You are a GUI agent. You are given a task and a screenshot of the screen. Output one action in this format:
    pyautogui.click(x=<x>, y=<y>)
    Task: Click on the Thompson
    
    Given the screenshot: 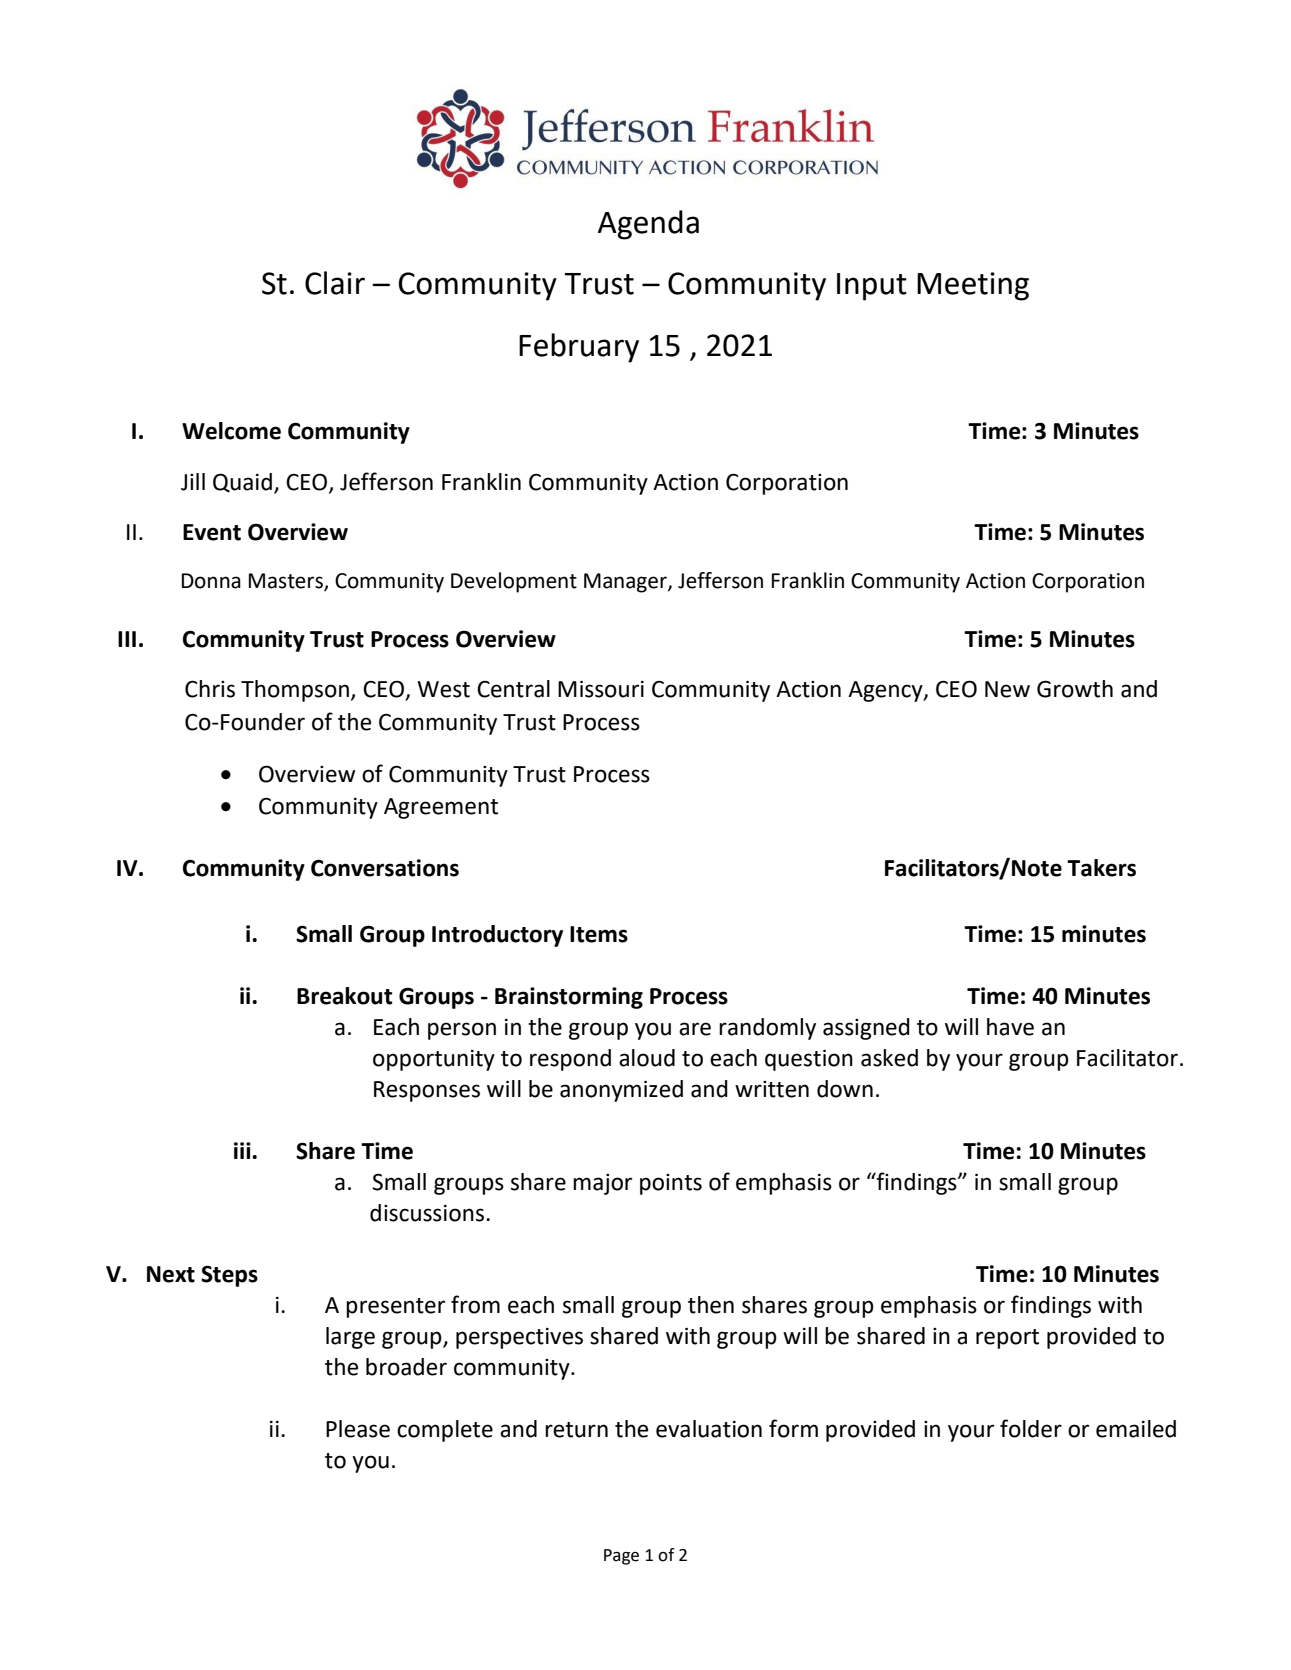 What is the action you would take?
    pyautogui.click(x=295, y=691)
